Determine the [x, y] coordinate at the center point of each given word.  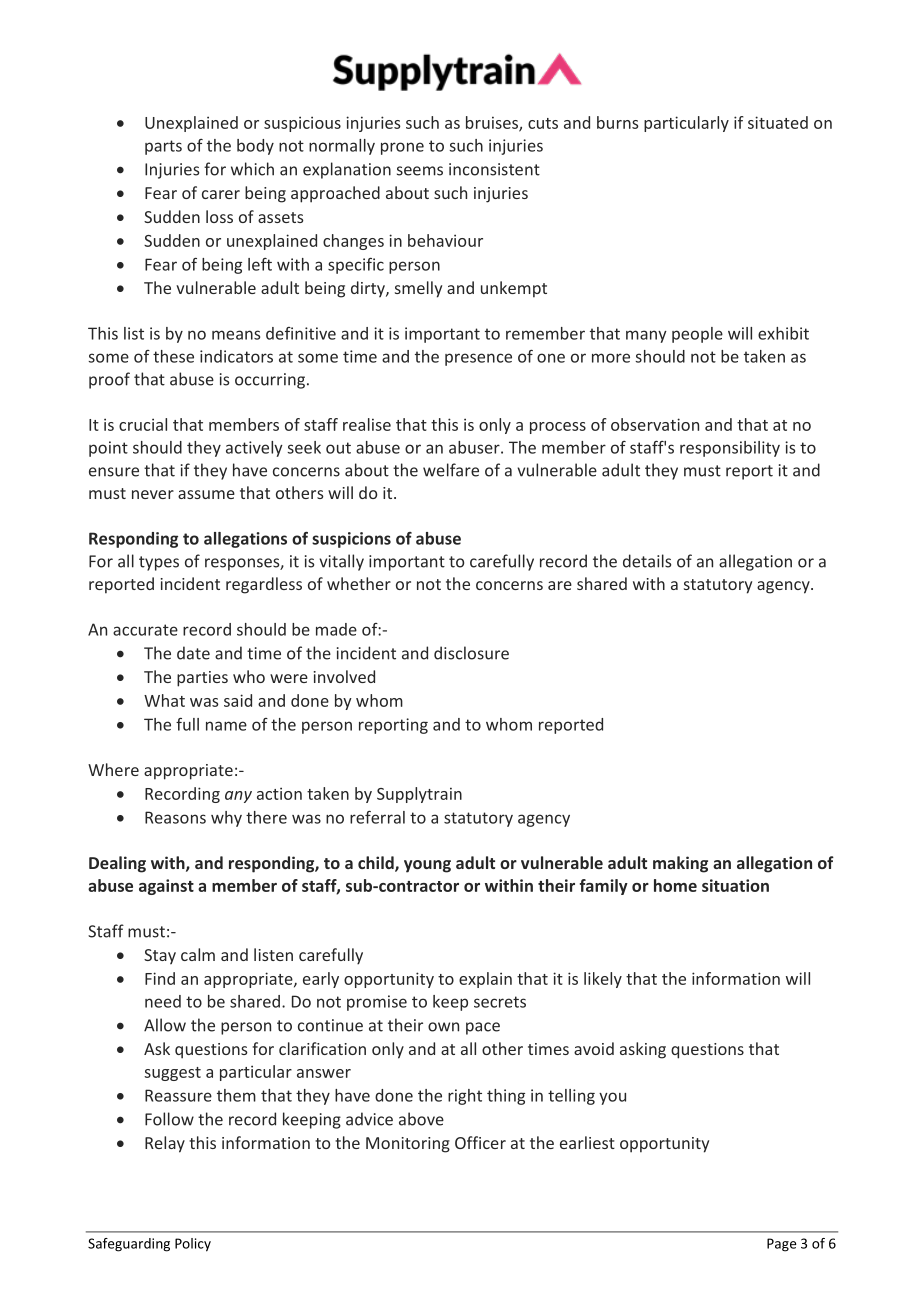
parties [202, 679]
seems [420, 171]
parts [163, 147]
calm [198, 954]
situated [778, 122]
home [675, 885]
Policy [193, 1245]
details [647, 561]
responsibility [730, 449]
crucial [143, 424]
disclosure [471, 653]
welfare [451, 470]
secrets [500, 1002]
